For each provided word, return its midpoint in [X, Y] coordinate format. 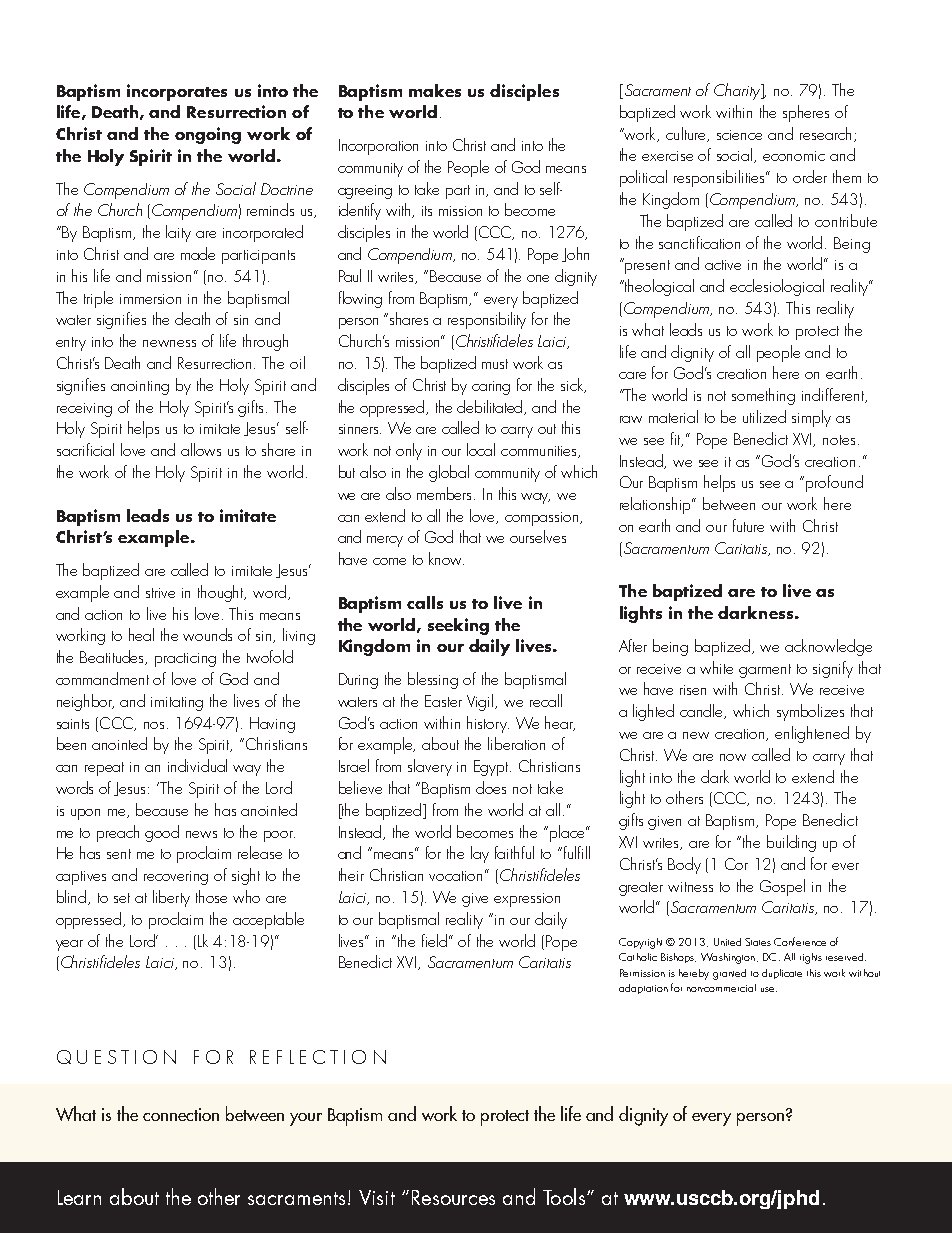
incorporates [177, 92]
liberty [171, 898]
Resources [453, 1197]
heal [141, 634]
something [763, 396]
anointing [140, 388]
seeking [458, 626]
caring [491, 388]
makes [435, 90]
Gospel [782, 887]
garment [765, 671]
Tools [564, 1196]
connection [181, 1114]
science [739, 135]
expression [527, 900]
